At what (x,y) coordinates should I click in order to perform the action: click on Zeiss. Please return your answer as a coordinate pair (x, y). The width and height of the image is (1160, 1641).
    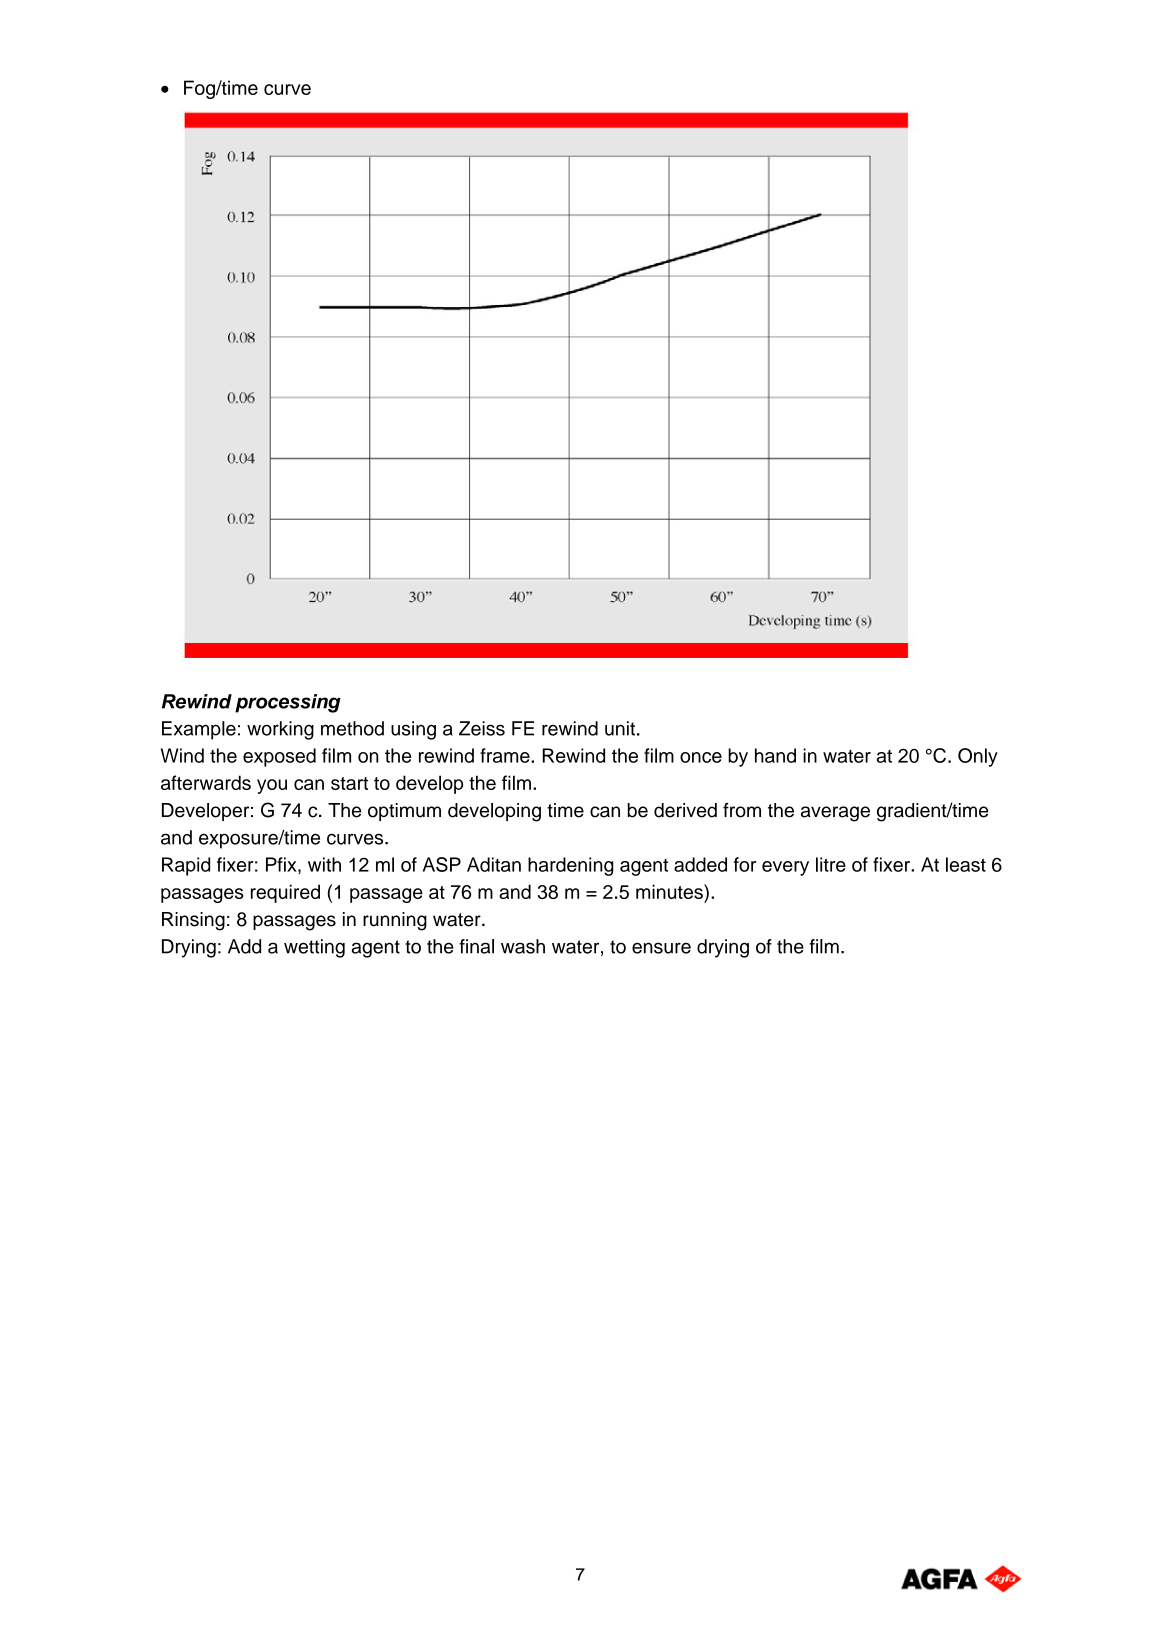
    Looking at the image, I should click on (482, 728).
